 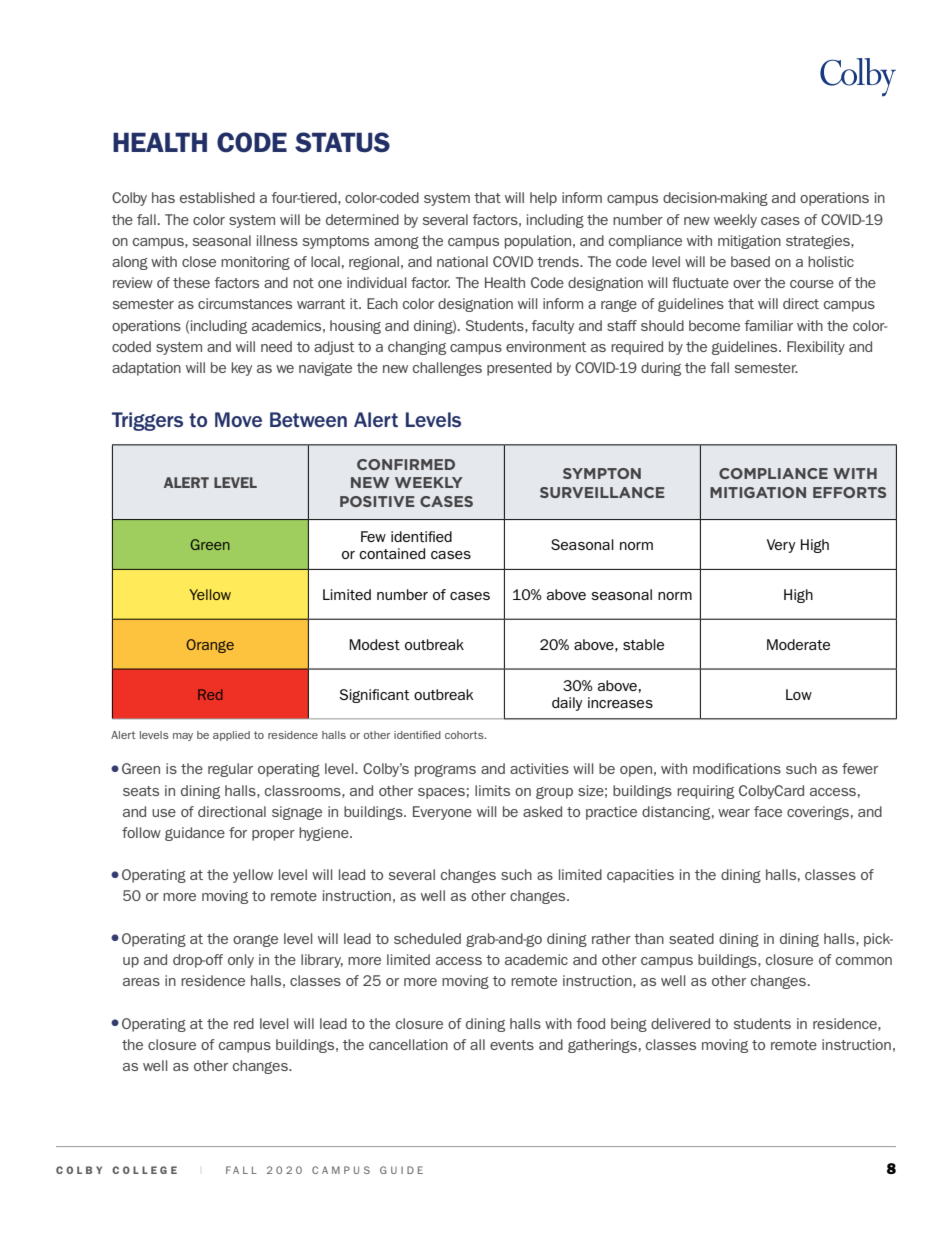 What do you see at coordinates (238, 419) in the document?
I see `Move` at bounding box center [238, 419].
